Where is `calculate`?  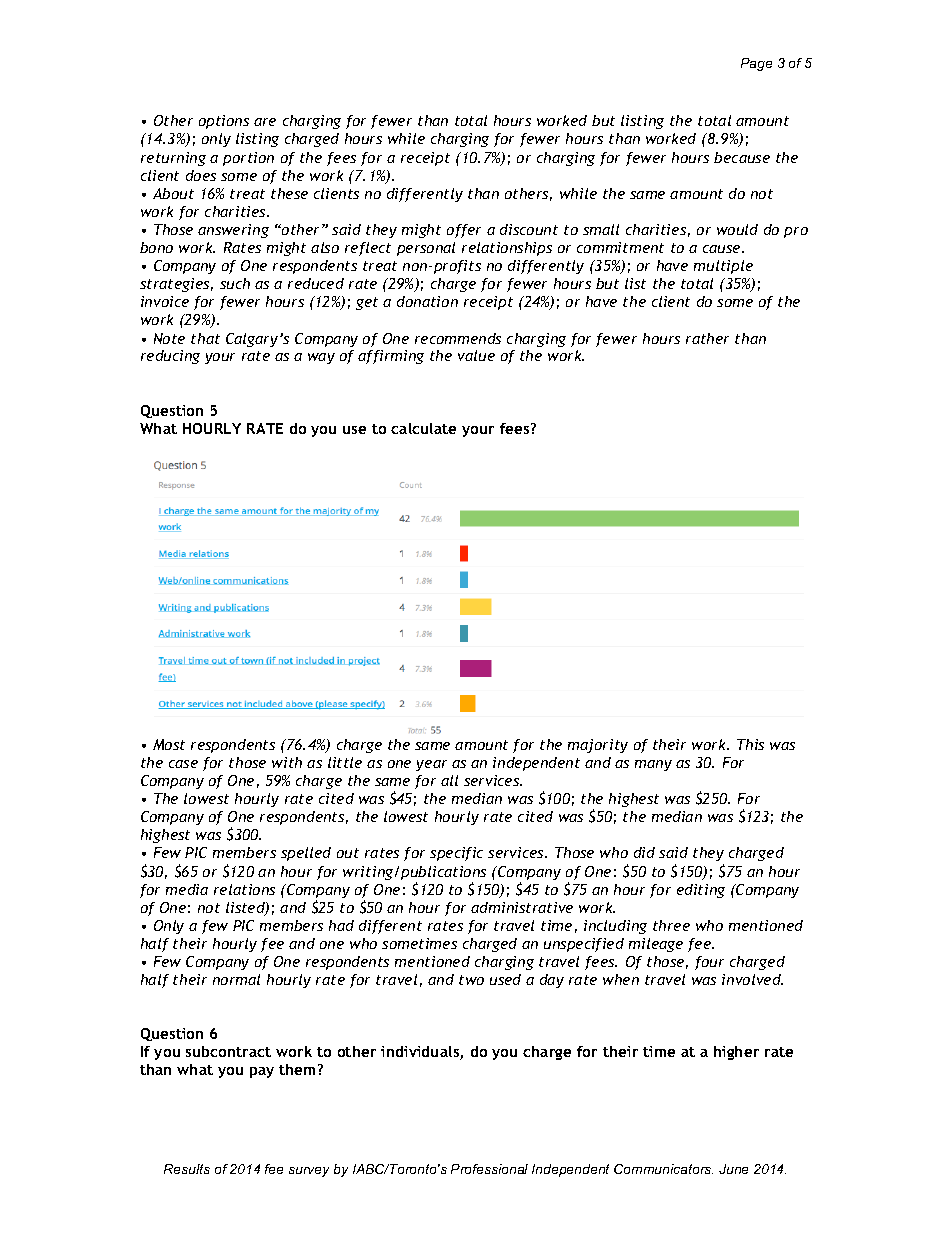 calculate is located at coordinates (423, 428).
